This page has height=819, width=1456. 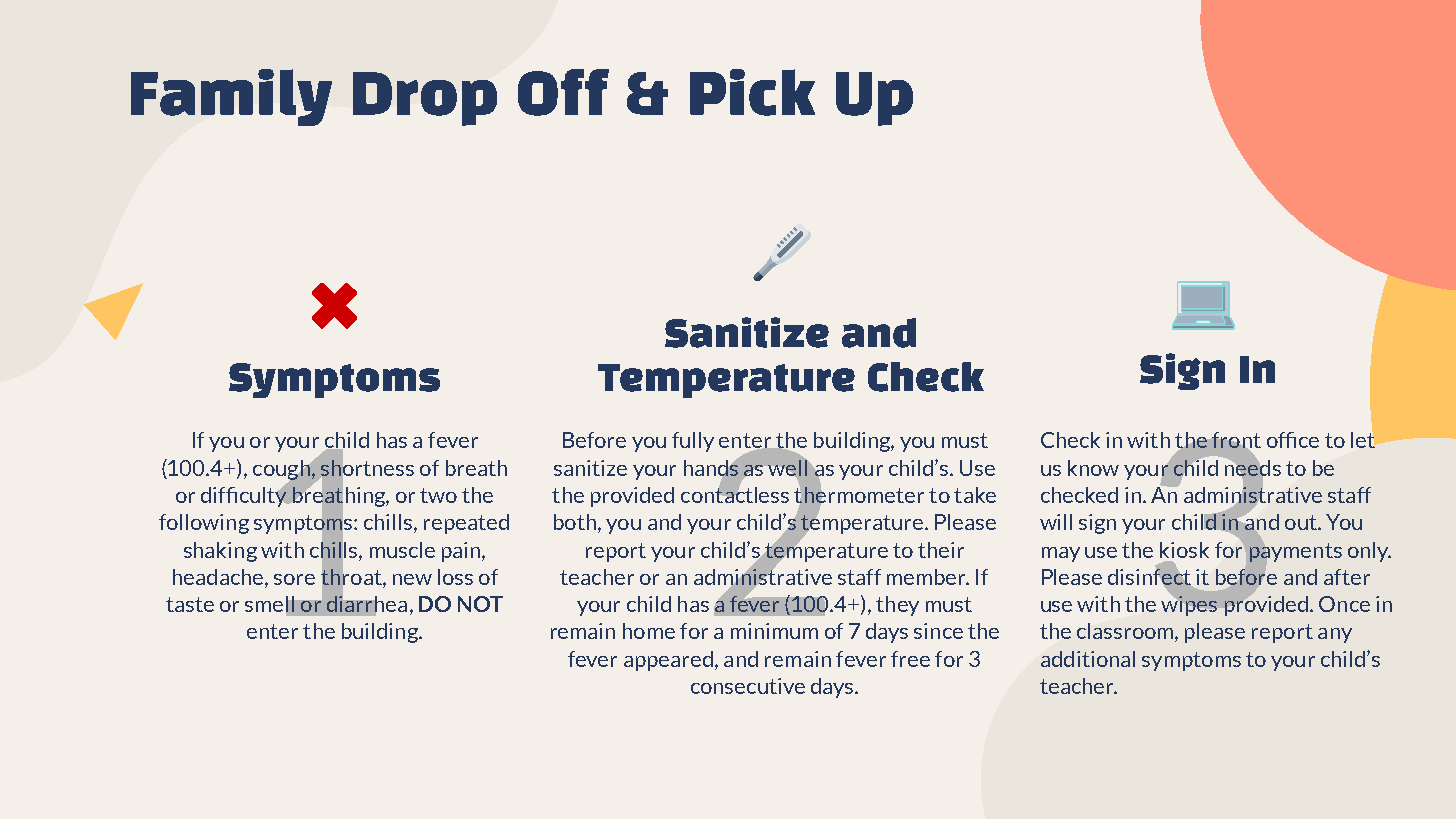 I want to click on Drop, so click(x=425, y=99).
